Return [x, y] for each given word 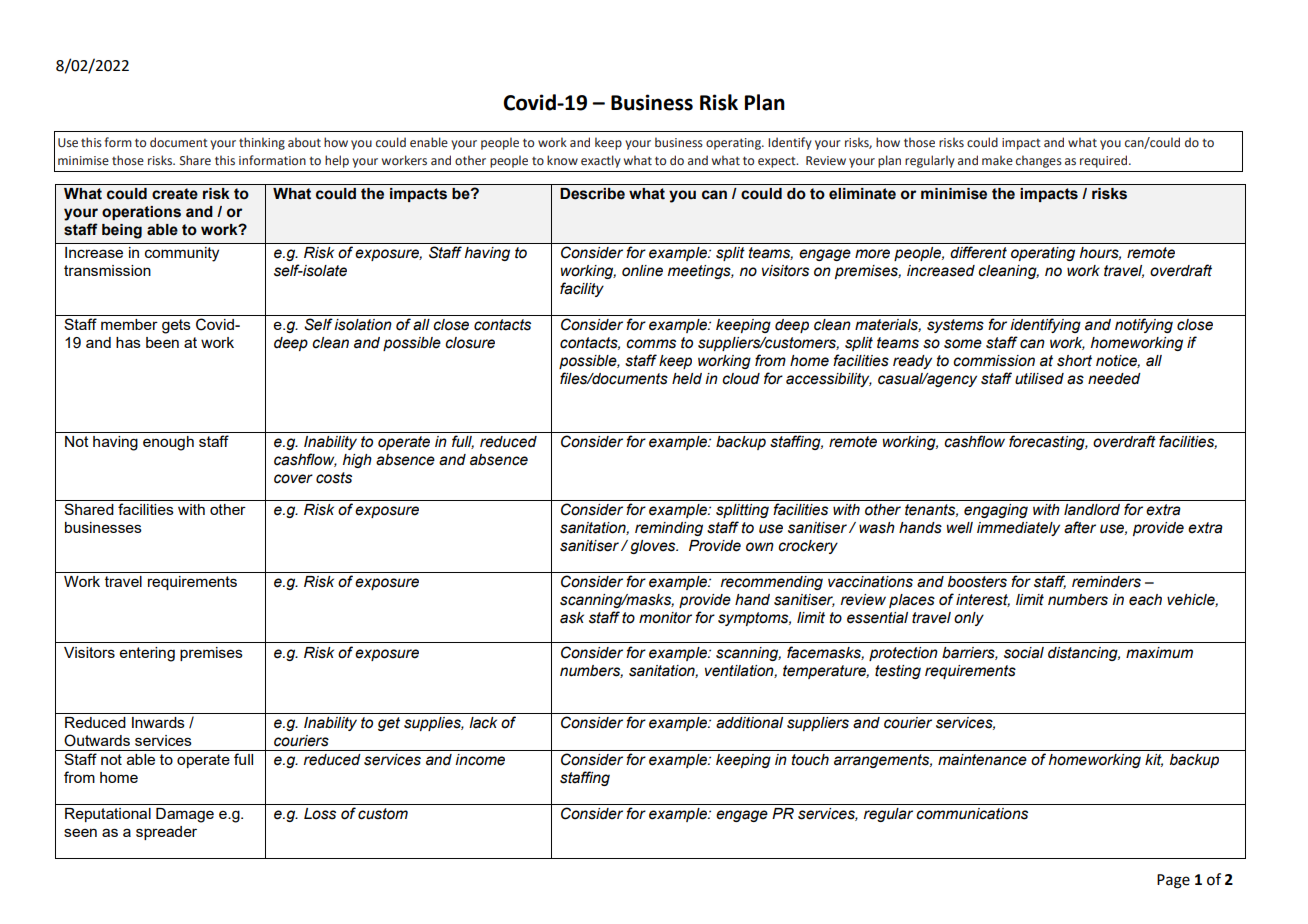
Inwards [158, 722]
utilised [1039, 379]
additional [749, 723]
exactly [601, 161]
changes [1039, 161]
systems [955, 326]
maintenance [982, 760]
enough [168, 443]
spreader [166, 833]
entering [147, 654]
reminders [1106, 582]
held [687, 379]
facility [582, 289]
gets [176, 326]
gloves [654, 547]
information [272, 160]
